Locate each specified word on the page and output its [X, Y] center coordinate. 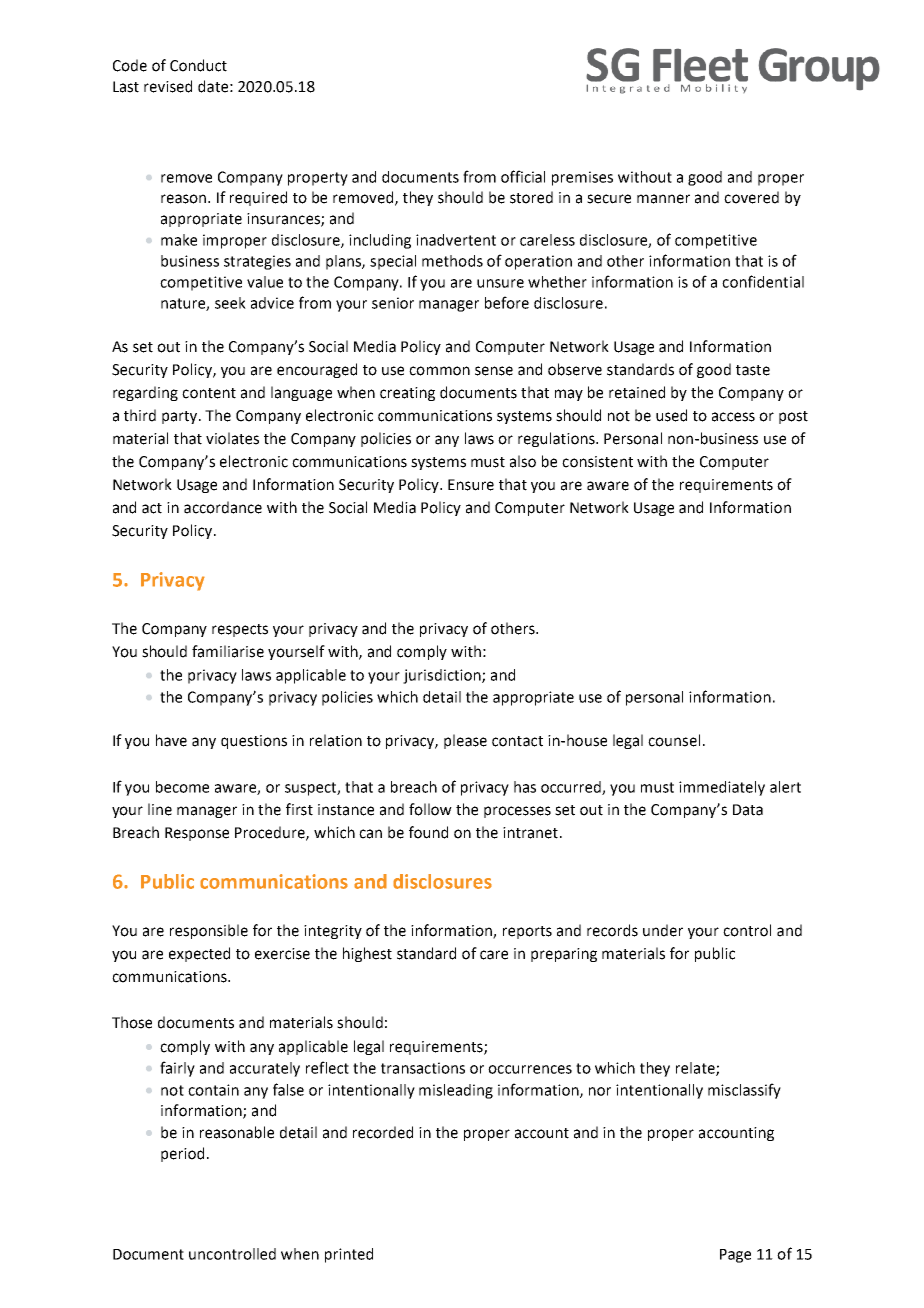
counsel [674, 740]
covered [751, 197]
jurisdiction [443, 676]
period [182, 1154]
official [523, 176]
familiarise [228, 651]
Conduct [198, 65]
